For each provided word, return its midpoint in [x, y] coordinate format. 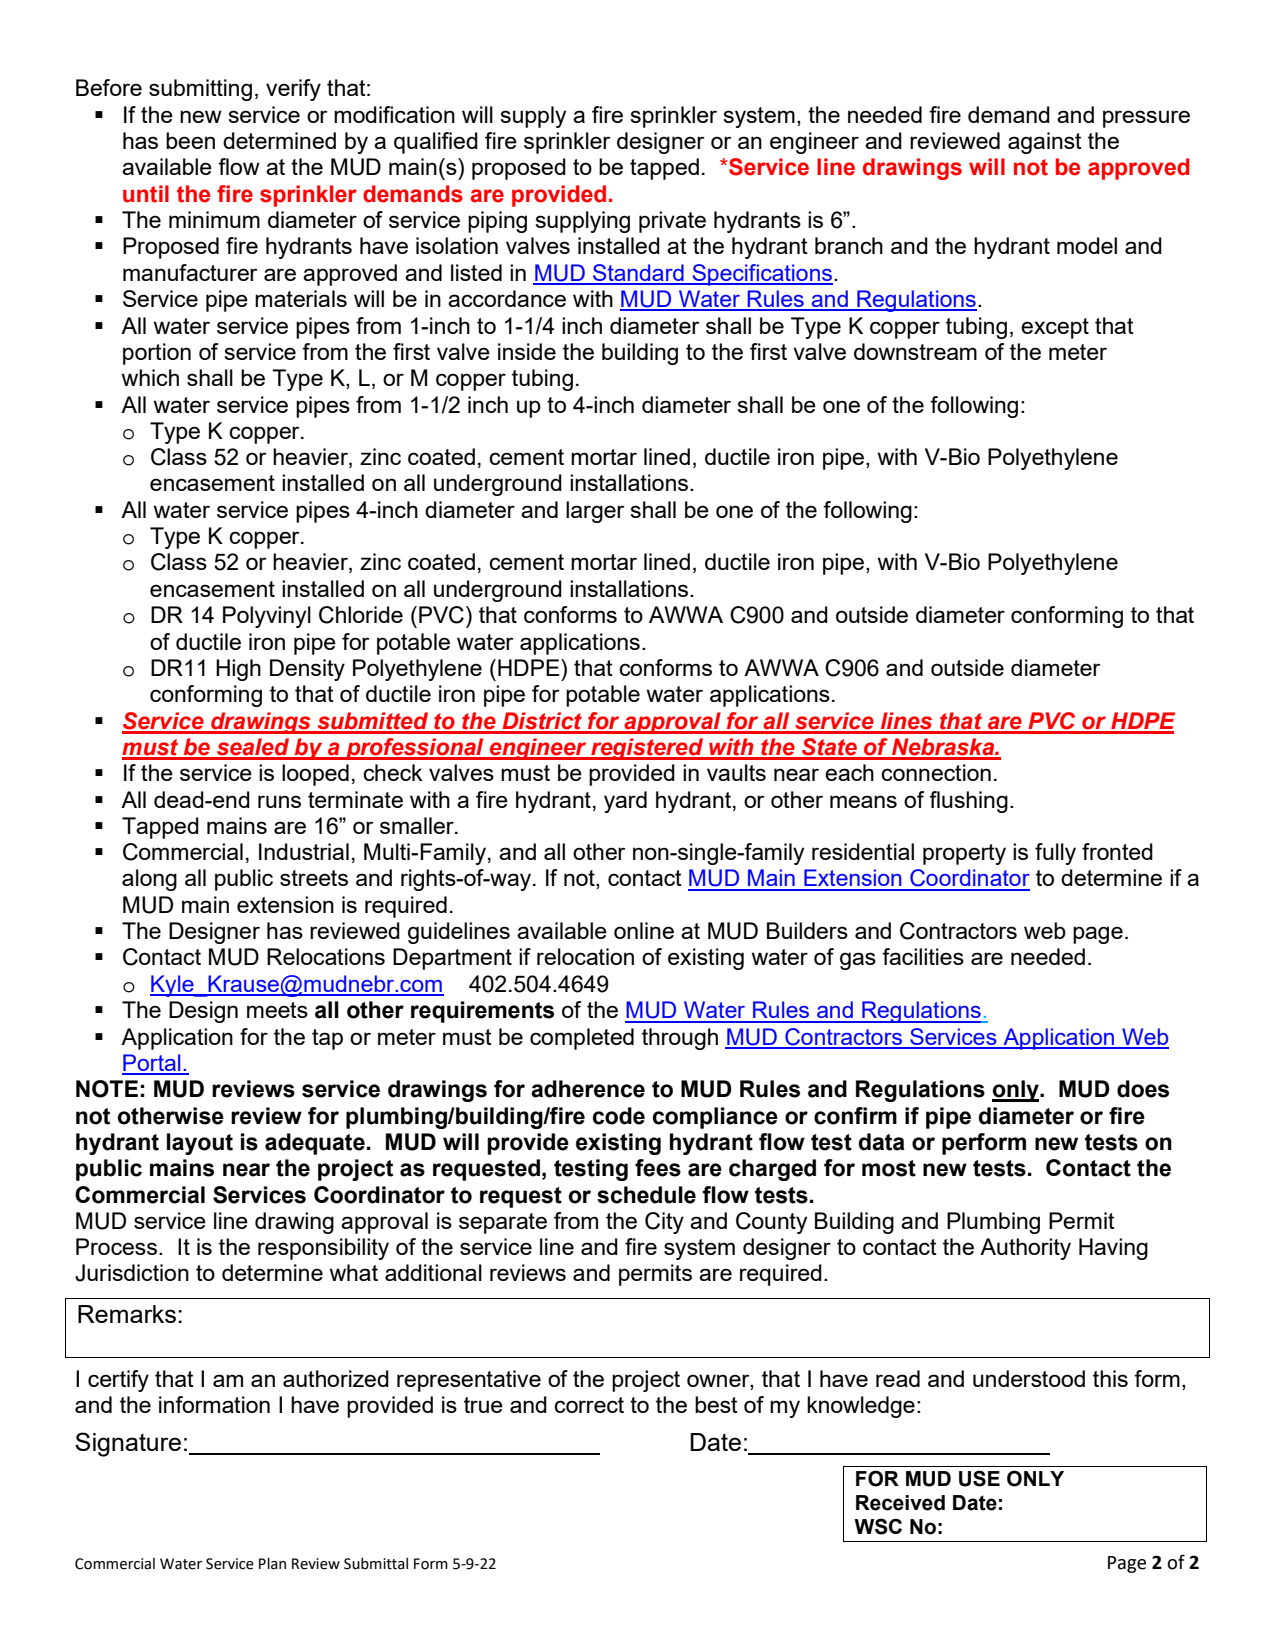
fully [1055, 854]
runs [279, 801]
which [150, 377]
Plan [272, 1563]
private [672, 222]
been [190, 140]
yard [625, 802]
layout [200, 1144]
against [1045, 143]
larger [595, 512]
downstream [915, 351]
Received [900, 1503]
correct [589, 1405]
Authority [1025, 1249]
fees [658, 1168]
